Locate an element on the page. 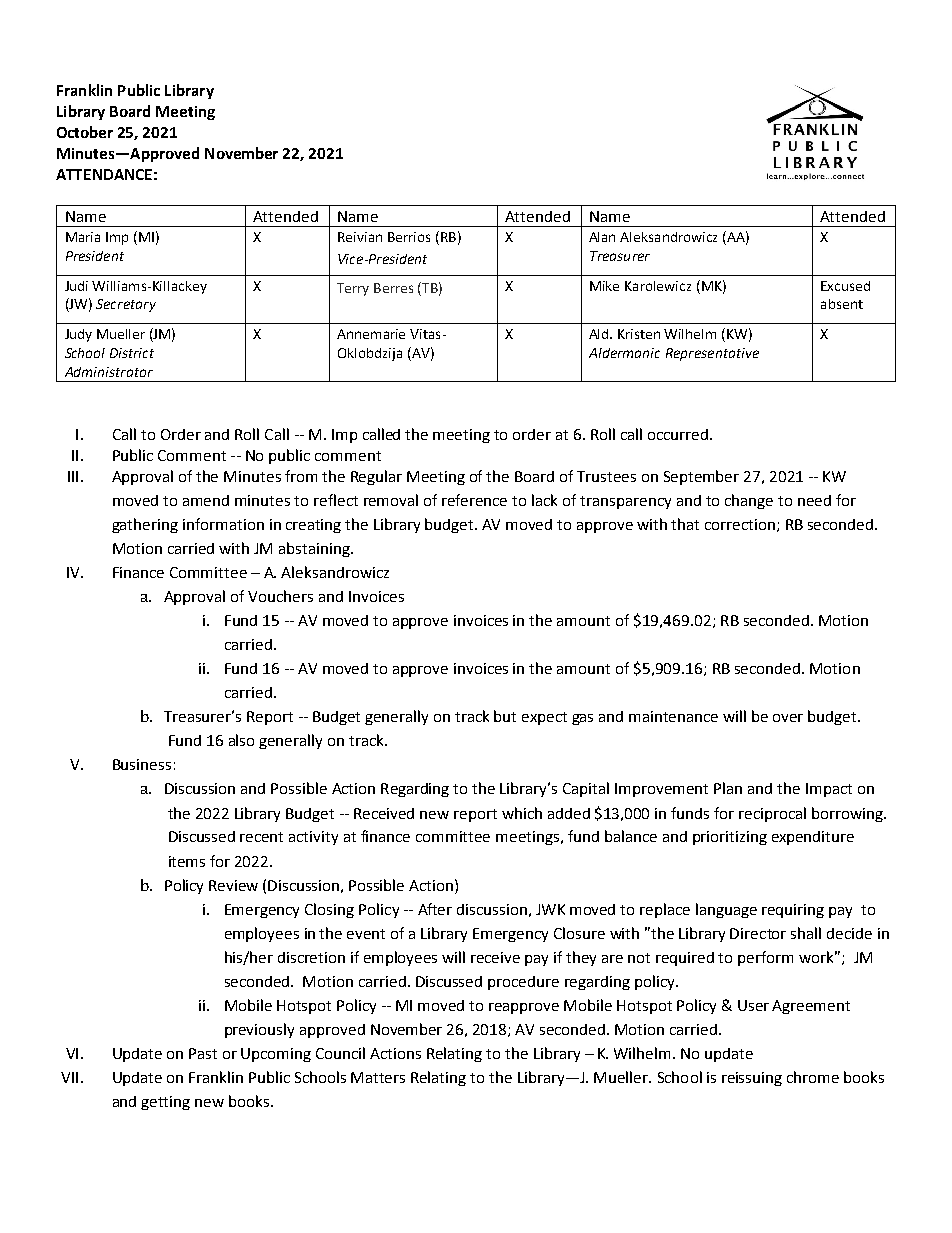 The width and height of the image is (952, 1233). Excused is located at coordinates (845, 286).
